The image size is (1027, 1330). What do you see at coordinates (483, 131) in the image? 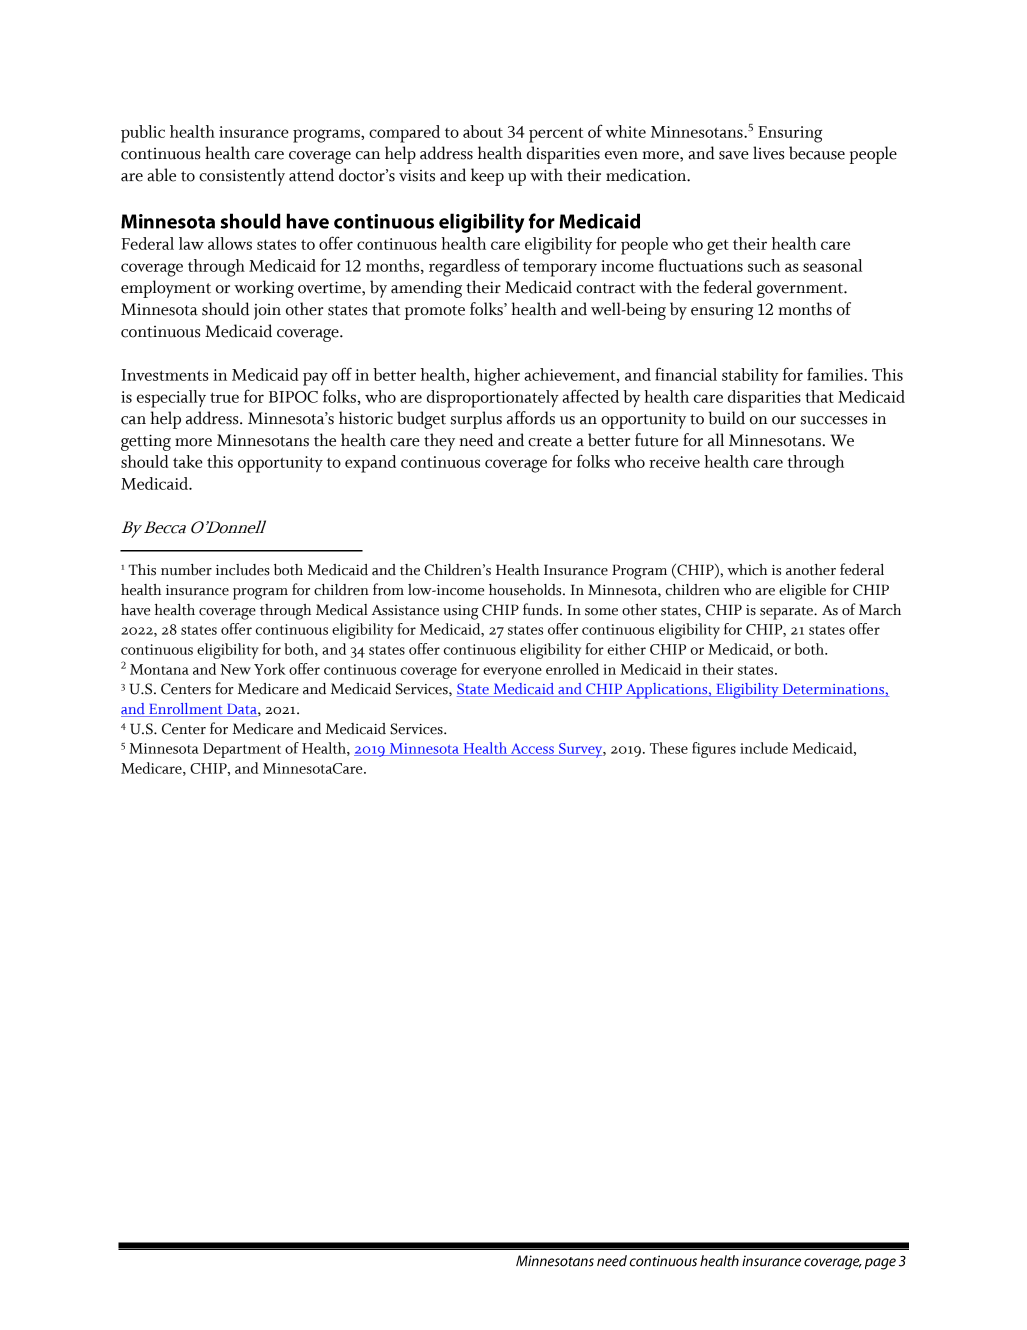
I see `about` at bounding box center [483, 131].
